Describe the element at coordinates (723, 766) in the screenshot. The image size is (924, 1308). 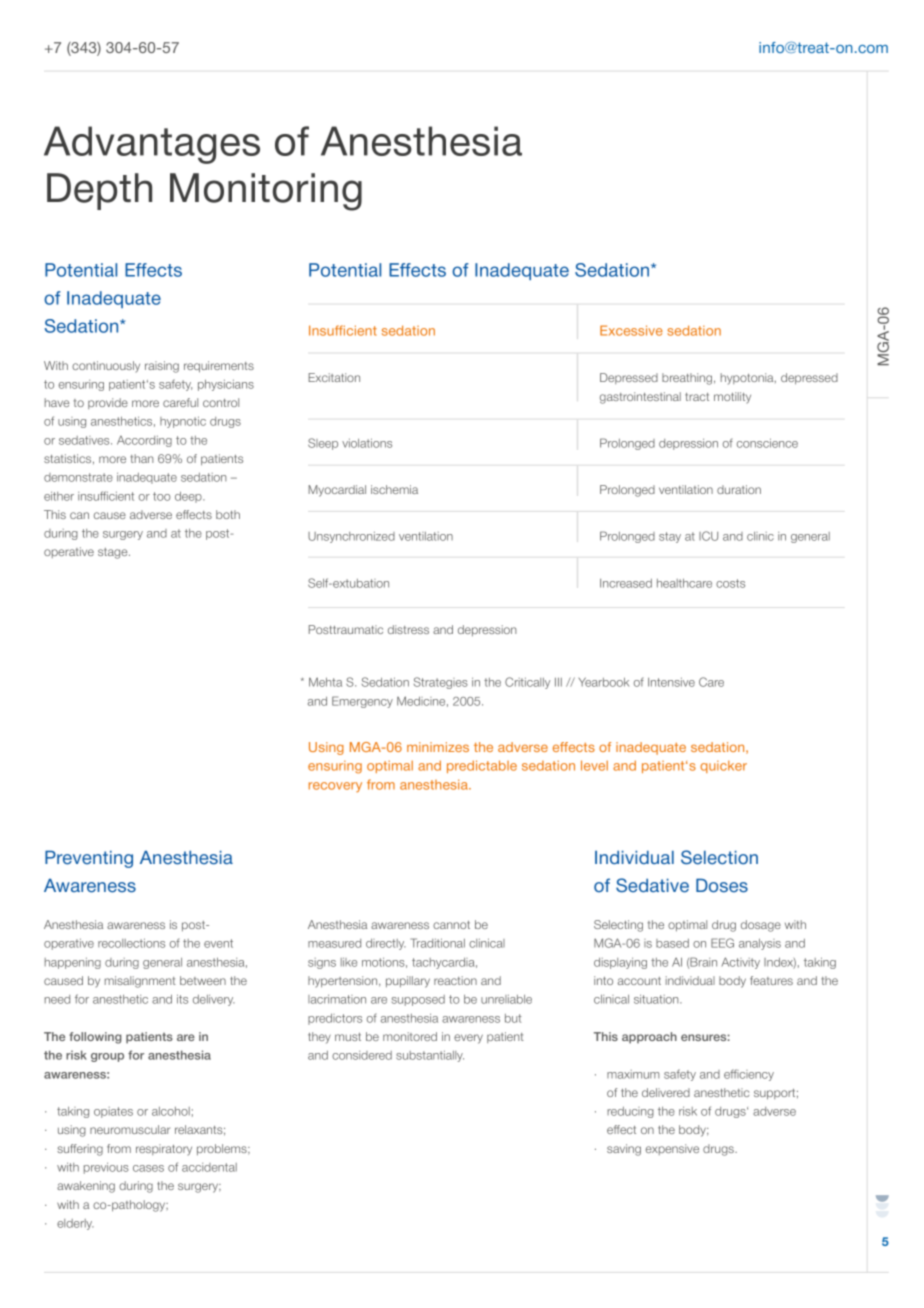
I see `quicker` at that location.
